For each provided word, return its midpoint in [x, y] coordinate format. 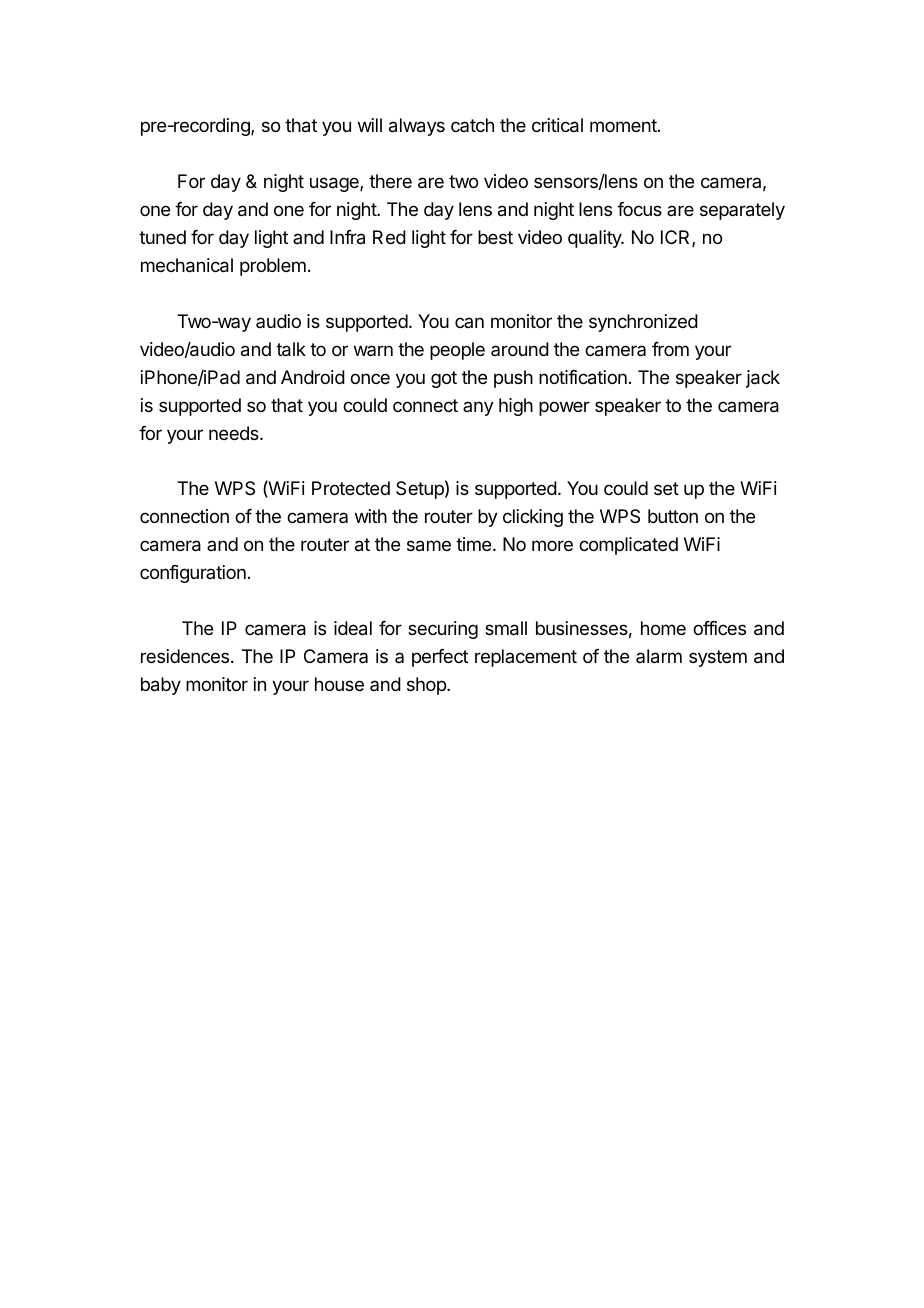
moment [624, 125]
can [469, 322]
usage [335, 184]
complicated [628, 546]
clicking [533, 518]
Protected [351, 488]
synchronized [643, 323]
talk [291, 349]
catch [472, 125]
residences [185, 656]
